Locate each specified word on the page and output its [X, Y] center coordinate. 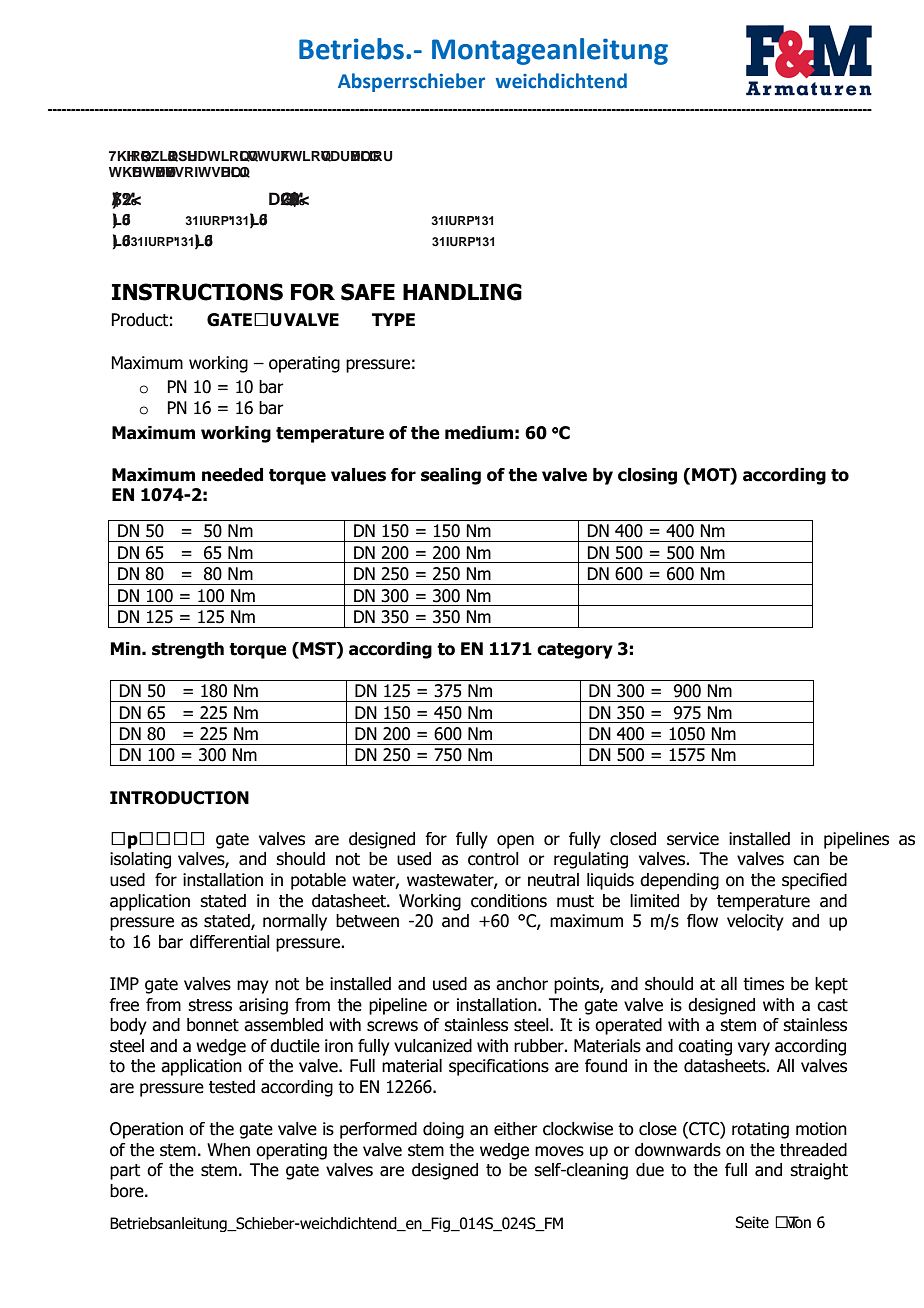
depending [679, 881]
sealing [451, 476]
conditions [509, 901]
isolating [140, 860]
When [228, 1150]
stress [210, 1005]
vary [754, 1049]
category [575, 651]
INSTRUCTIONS [197, 292]
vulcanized [433, 1046]
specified [814, 881]
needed [232, 475]
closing [647, 476]
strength [188, 650]
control [493, 859]
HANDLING [462, 292]
